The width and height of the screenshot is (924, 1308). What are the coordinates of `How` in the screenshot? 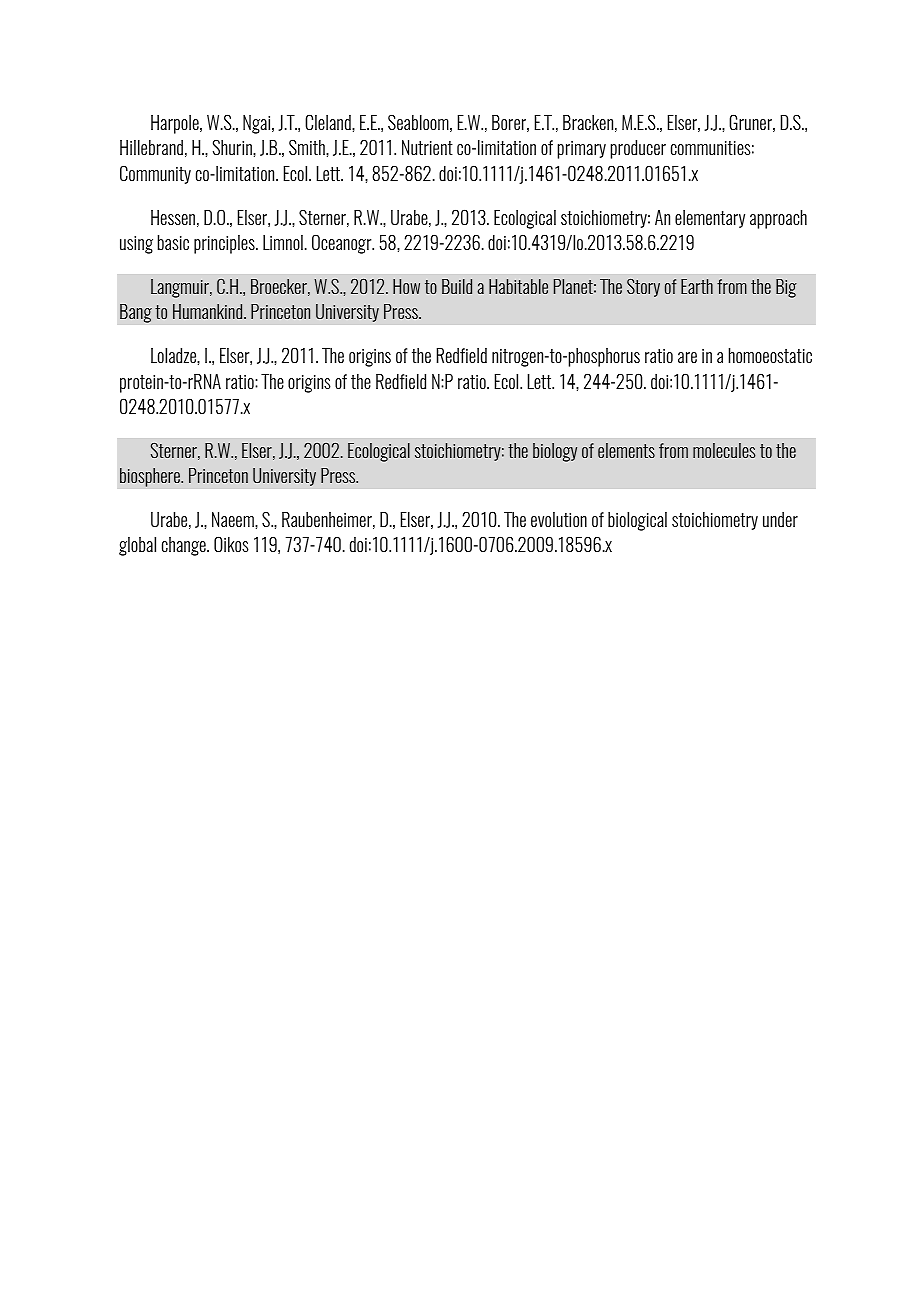 It's located at (406, 286).
